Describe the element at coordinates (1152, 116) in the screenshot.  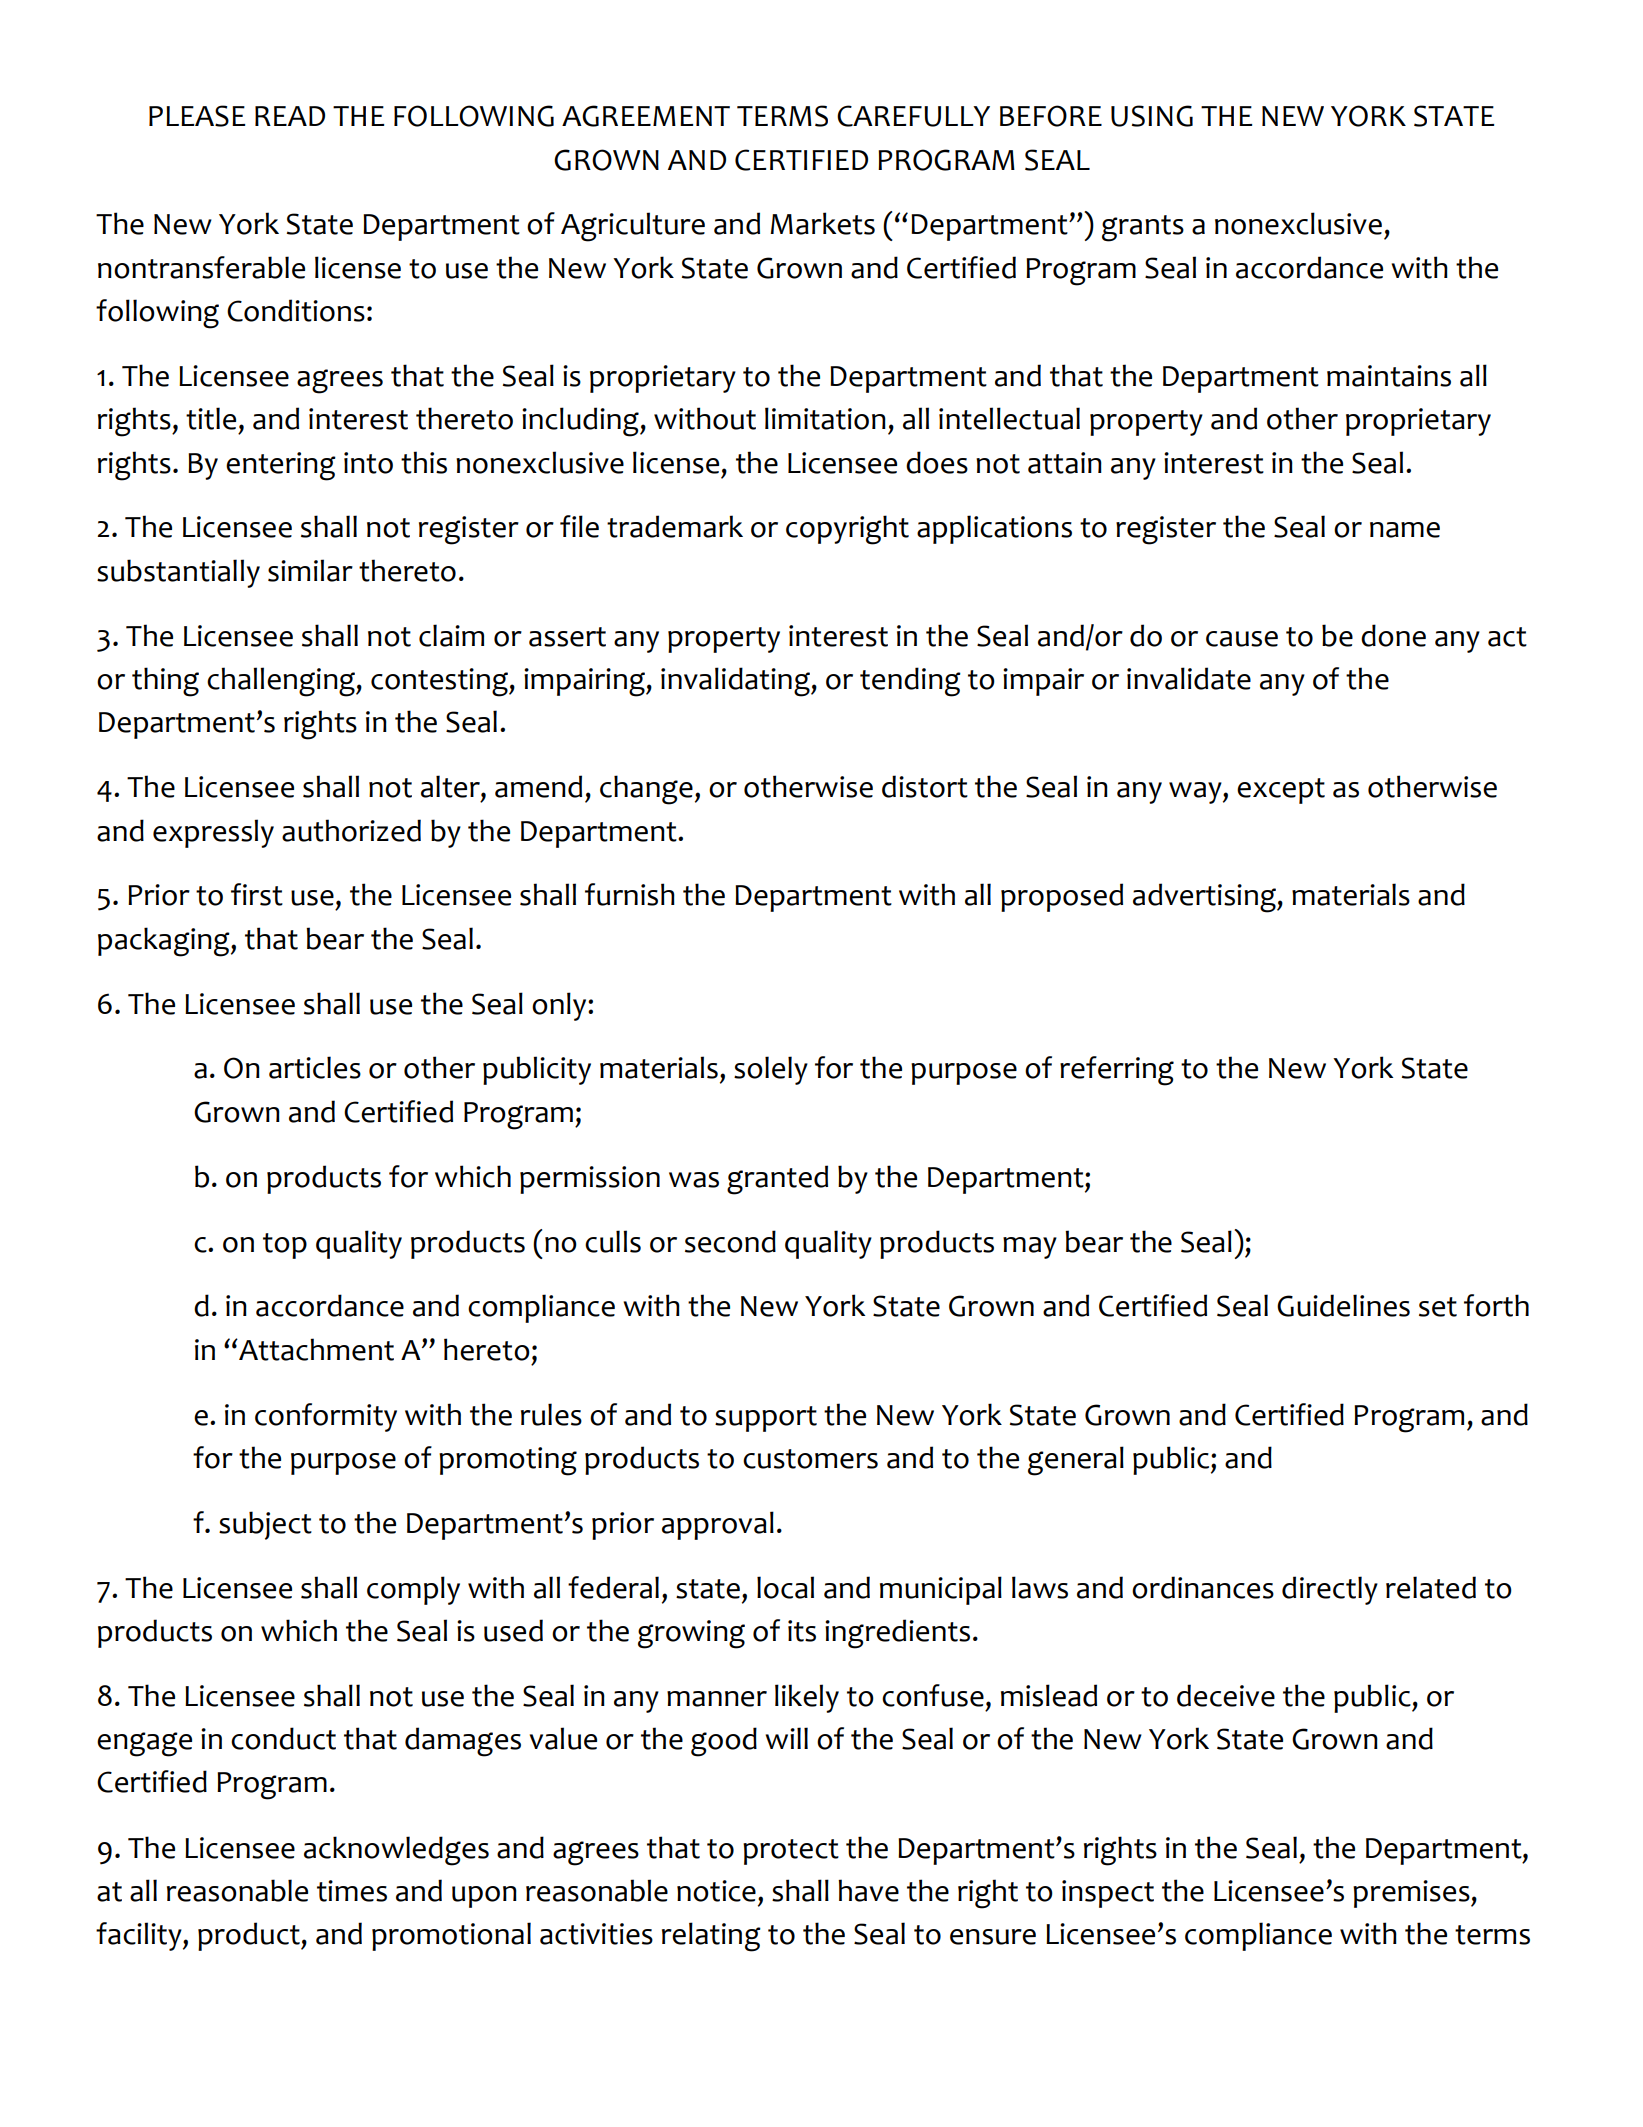
I see `USING` at that location.
